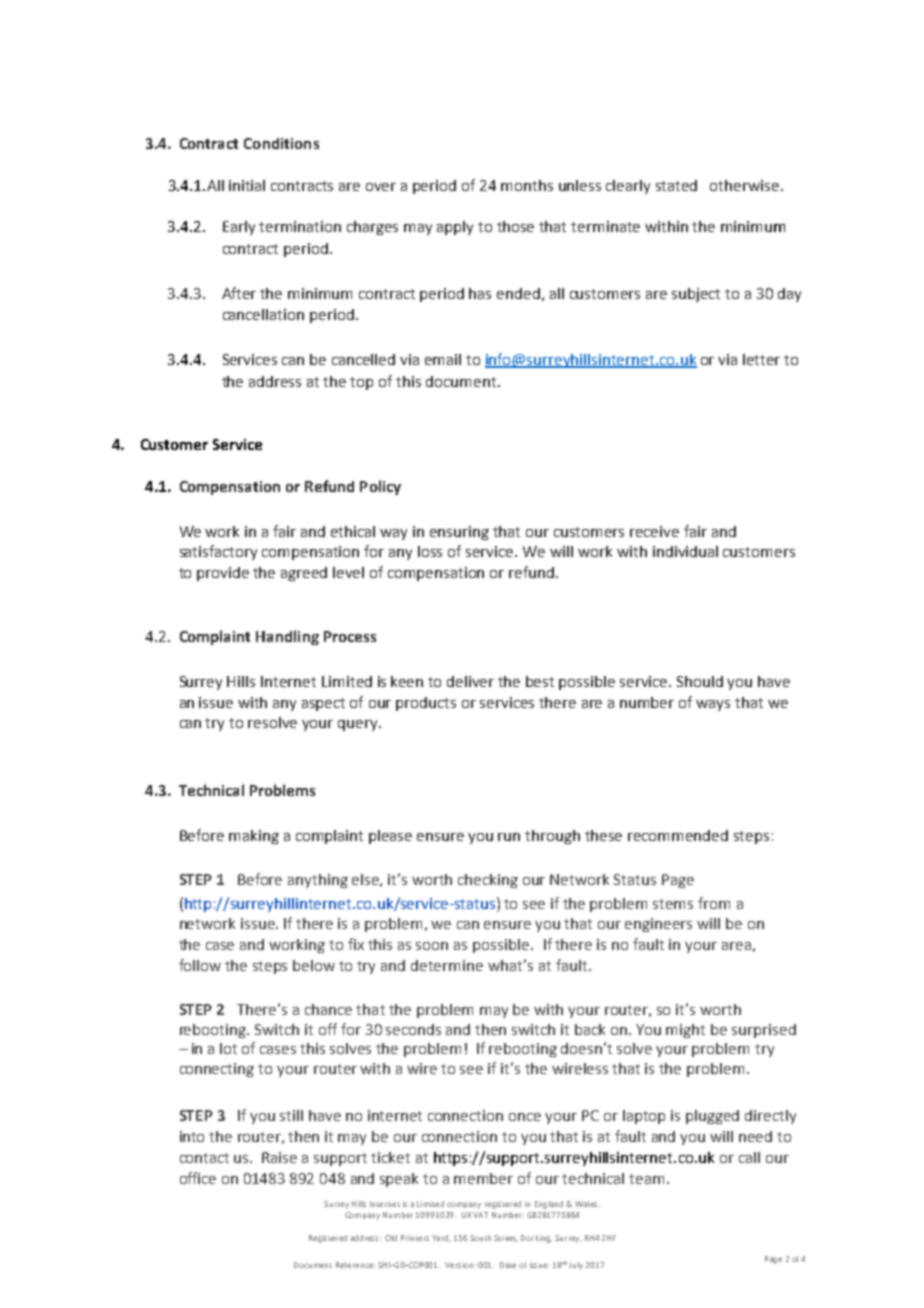 The image size is (924, 1308). What do you see at coordinates (746, 185) in the screenshot?
I see `otherwise` at bounding box center [746, 185].
